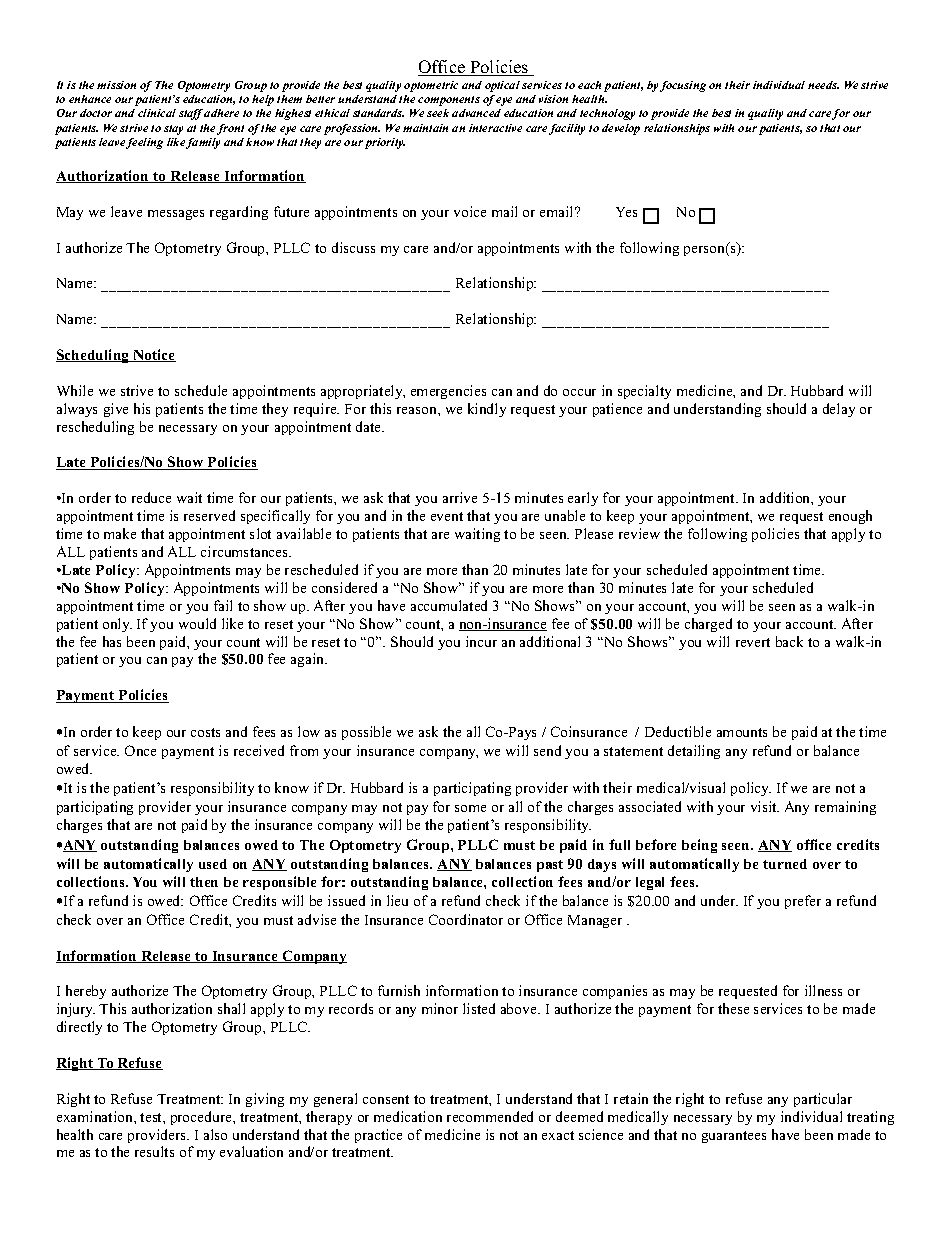 Image resolution: width=952 pixels, height=1233 pixels. I want to click on needs, so click(823, 85).
